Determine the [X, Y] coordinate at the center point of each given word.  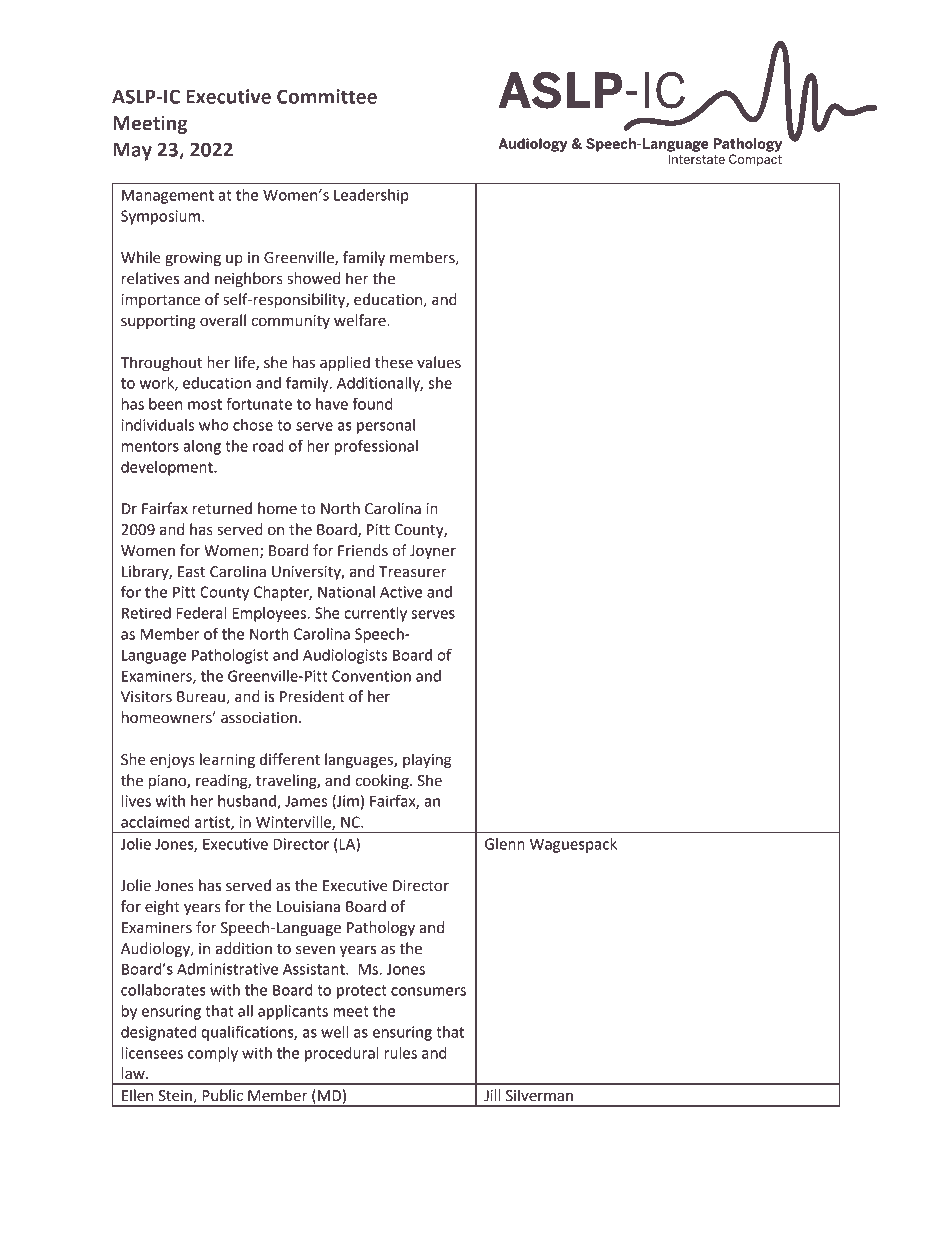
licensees [152, 1053]
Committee [327, 96]
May [132, 152]
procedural [342, 1054]
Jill [492, 1095]
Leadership [371, 196]
